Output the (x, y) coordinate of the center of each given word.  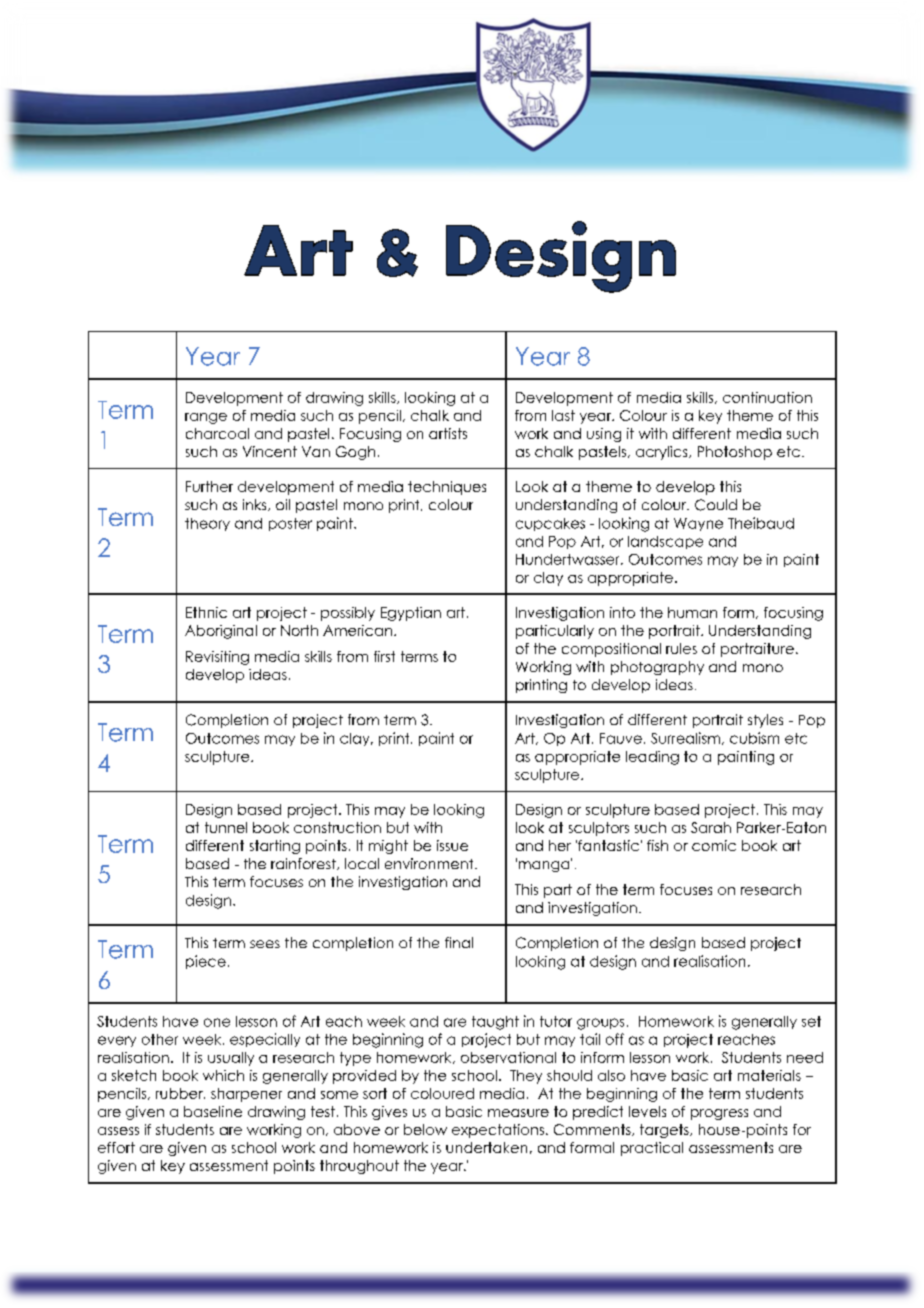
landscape (665, 542)
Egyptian (411, 614)
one (217, 1022)
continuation (767, 397)
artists (448, 433)
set (811, 1021)
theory (207, 524)
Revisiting (217, 658)
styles (765, 721)
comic (714, 845)
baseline (213, 1111)
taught (495, 1023)
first (384, 656)
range (206, 418)
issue (452, 845)
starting (275, 847)
